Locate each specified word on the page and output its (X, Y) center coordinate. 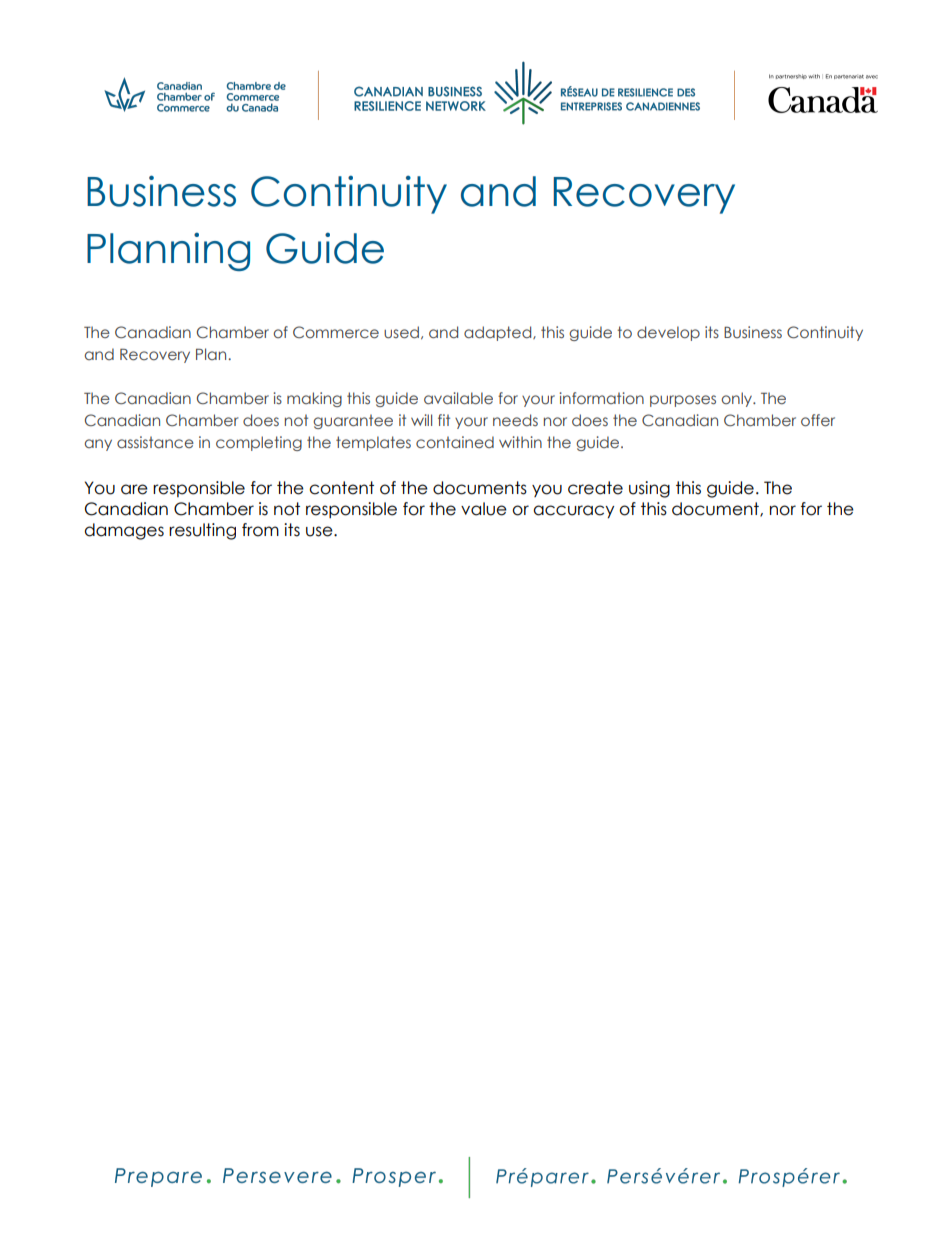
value (484, 509)
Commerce (336, 332)
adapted (499, 333)
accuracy (573, 512)
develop (668, 333)
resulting (202, 531)
